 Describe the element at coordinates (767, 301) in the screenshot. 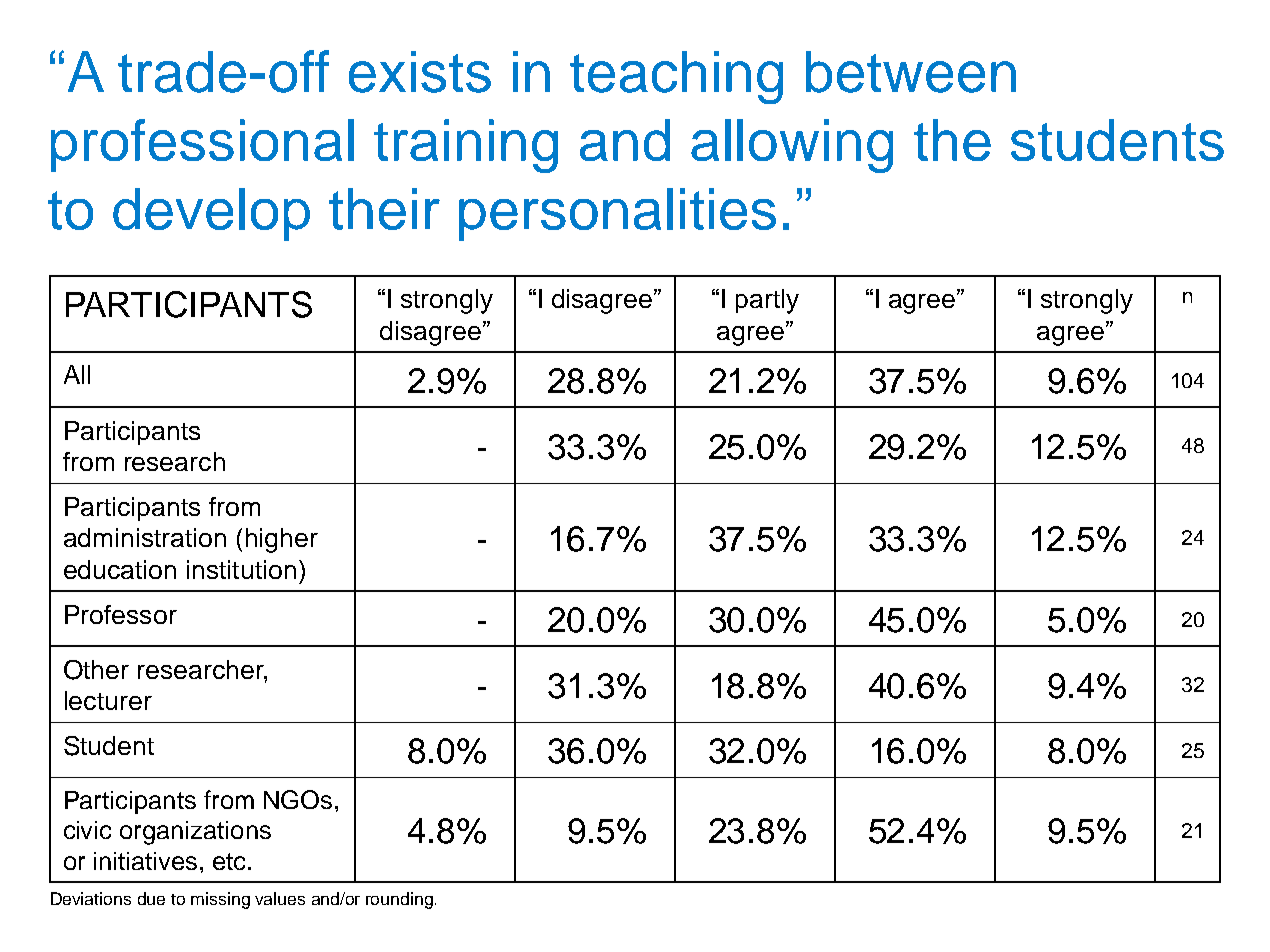

I see `partly` at that location.
